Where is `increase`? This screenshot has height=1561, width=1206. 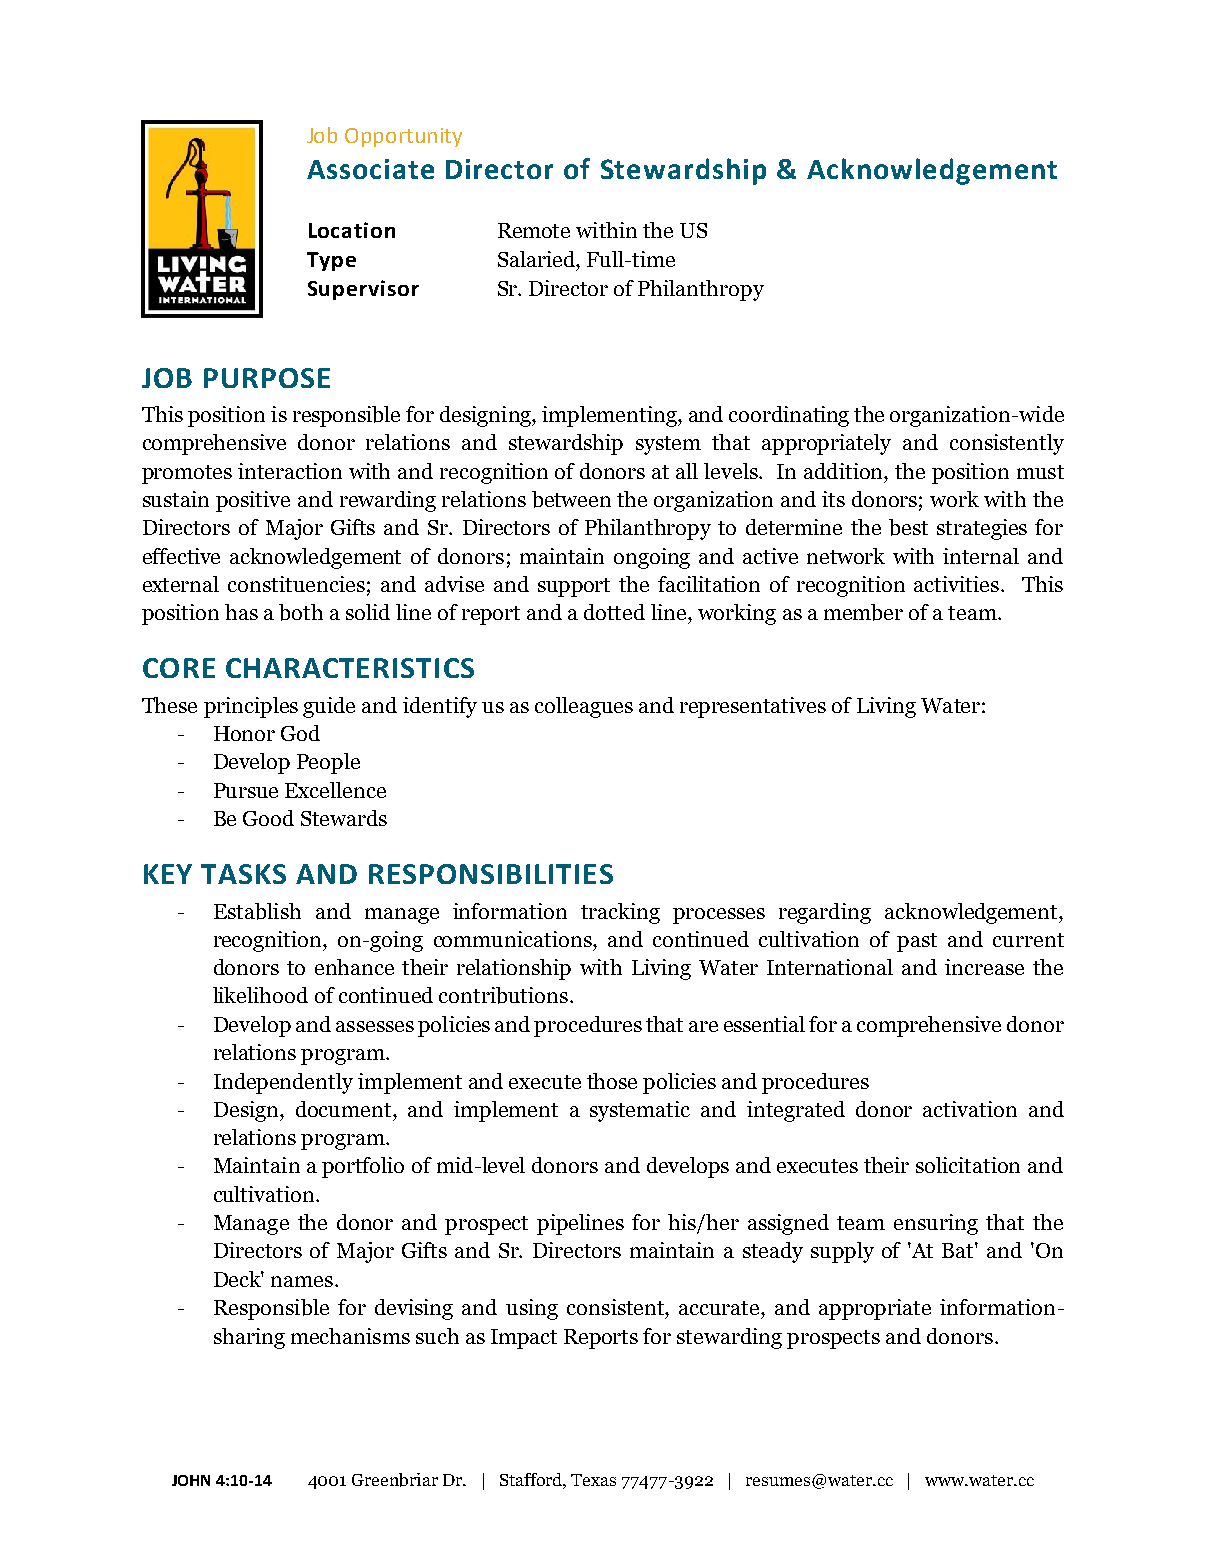 increase is located at coordinates (984, 967).
